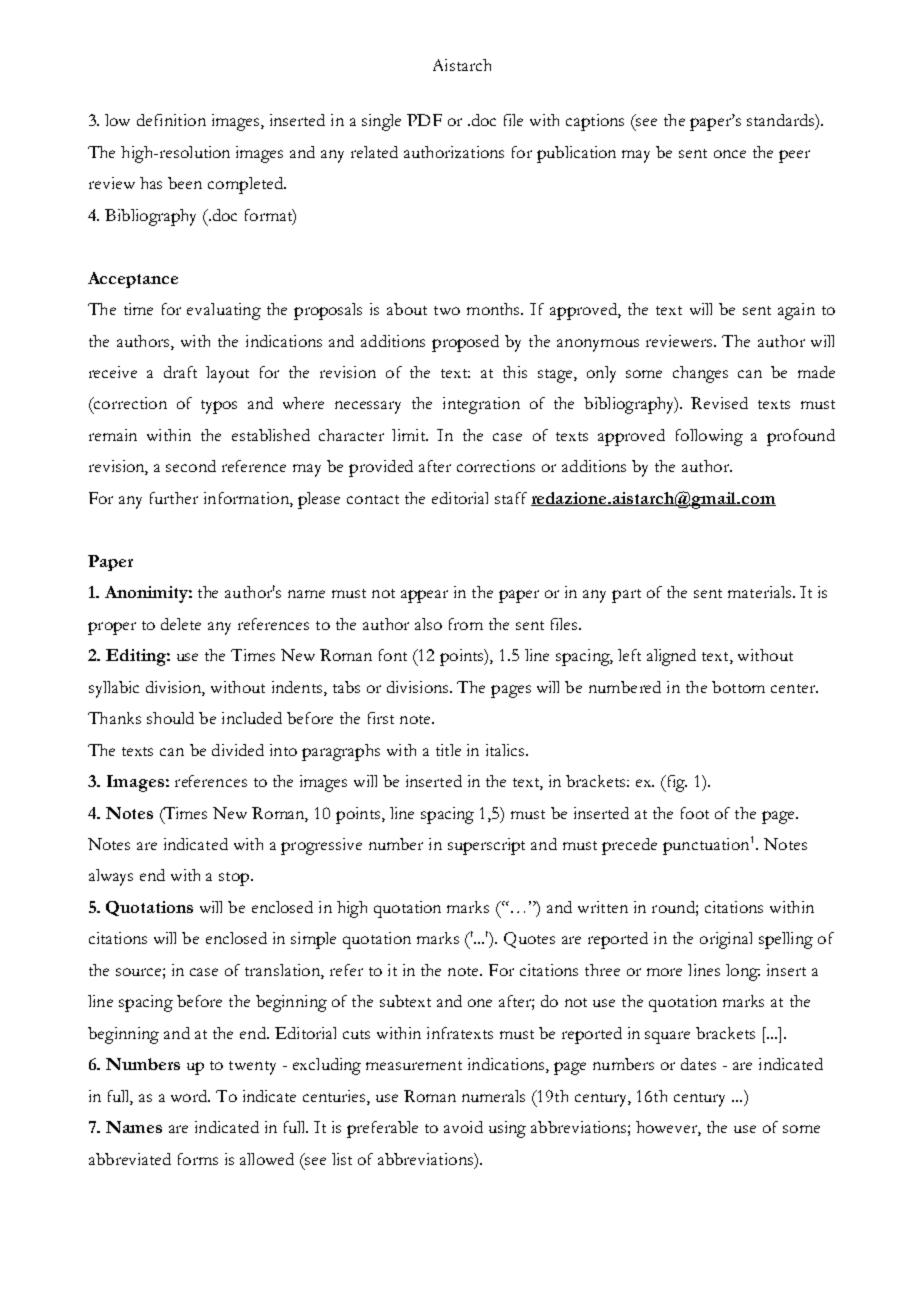 The height and width of the screenshot is (1308, 924). I want to click on been, so click(185, 183).
